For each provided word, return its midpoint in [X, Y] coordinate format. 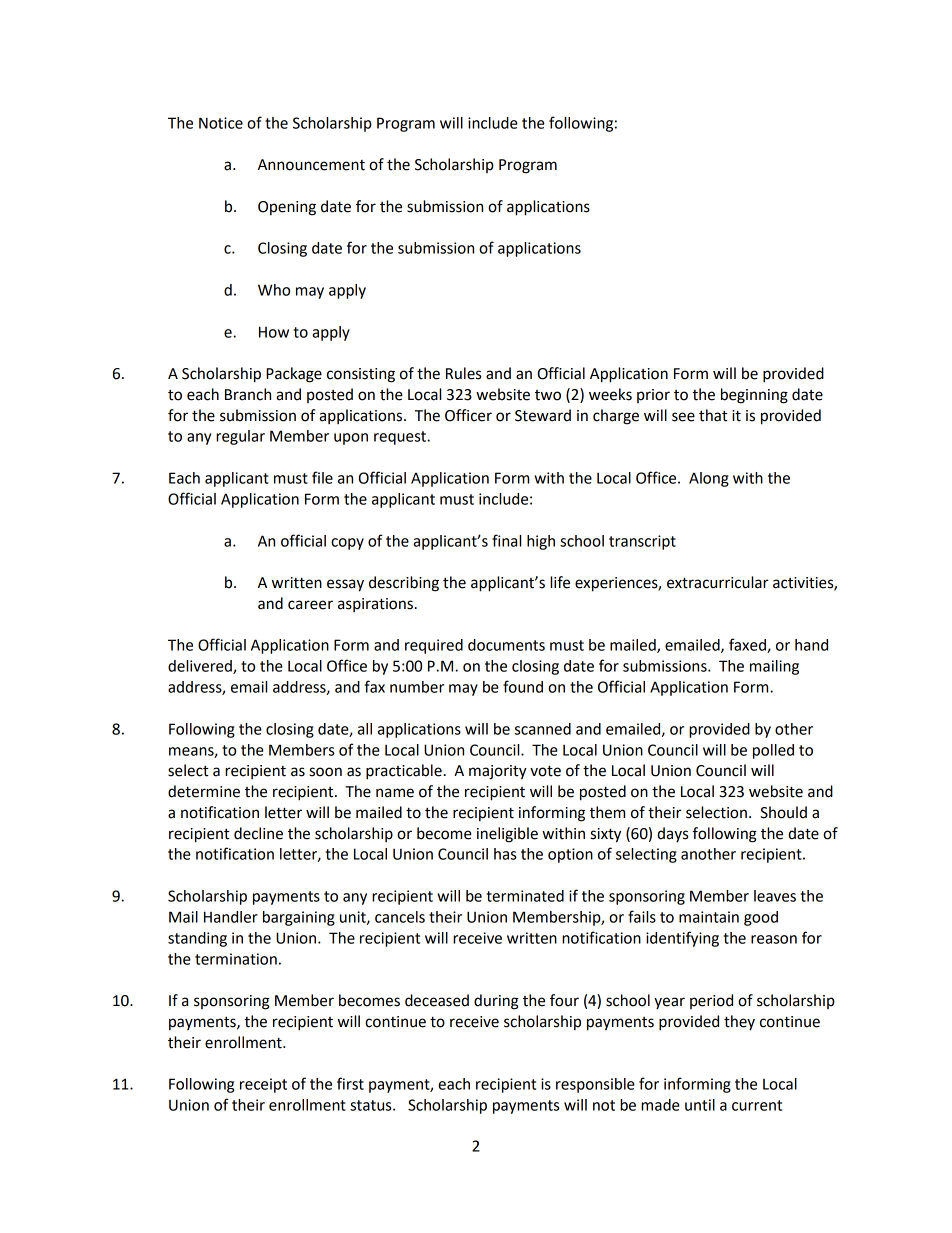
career [310, 605]
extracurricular [718, 582]
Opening [287, 208]
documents [506, 645]
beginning [754, 396]
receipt [263, 1085]
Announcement [311, 165]
